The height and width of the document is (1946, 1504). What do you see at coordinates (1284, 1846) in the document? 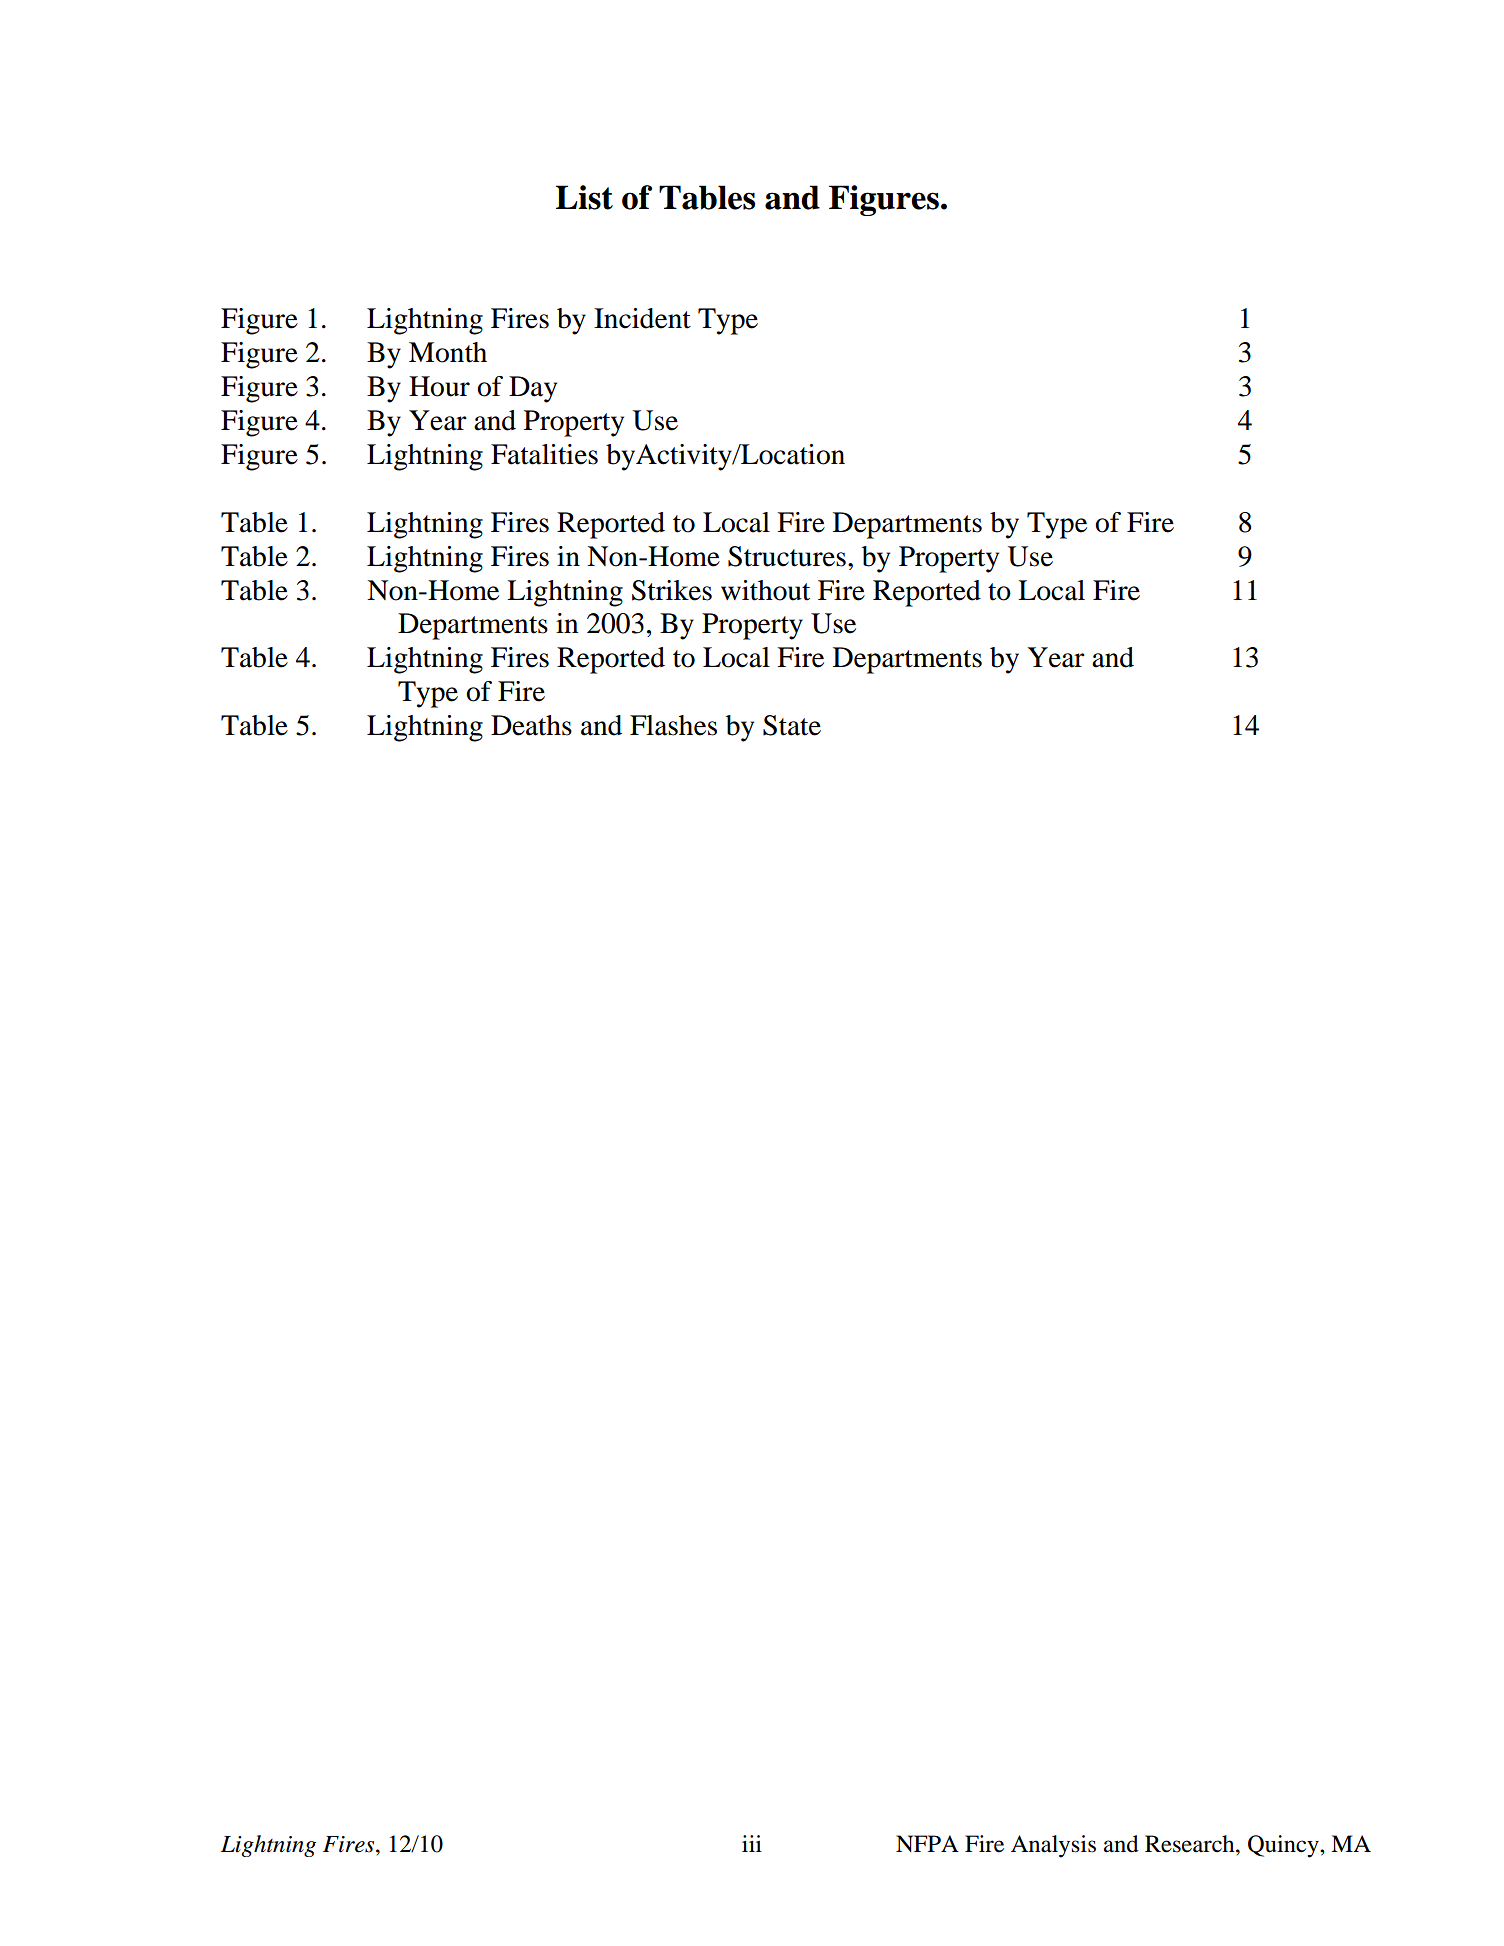
I see `Quincy` at bounding box center [1284, 1846].
